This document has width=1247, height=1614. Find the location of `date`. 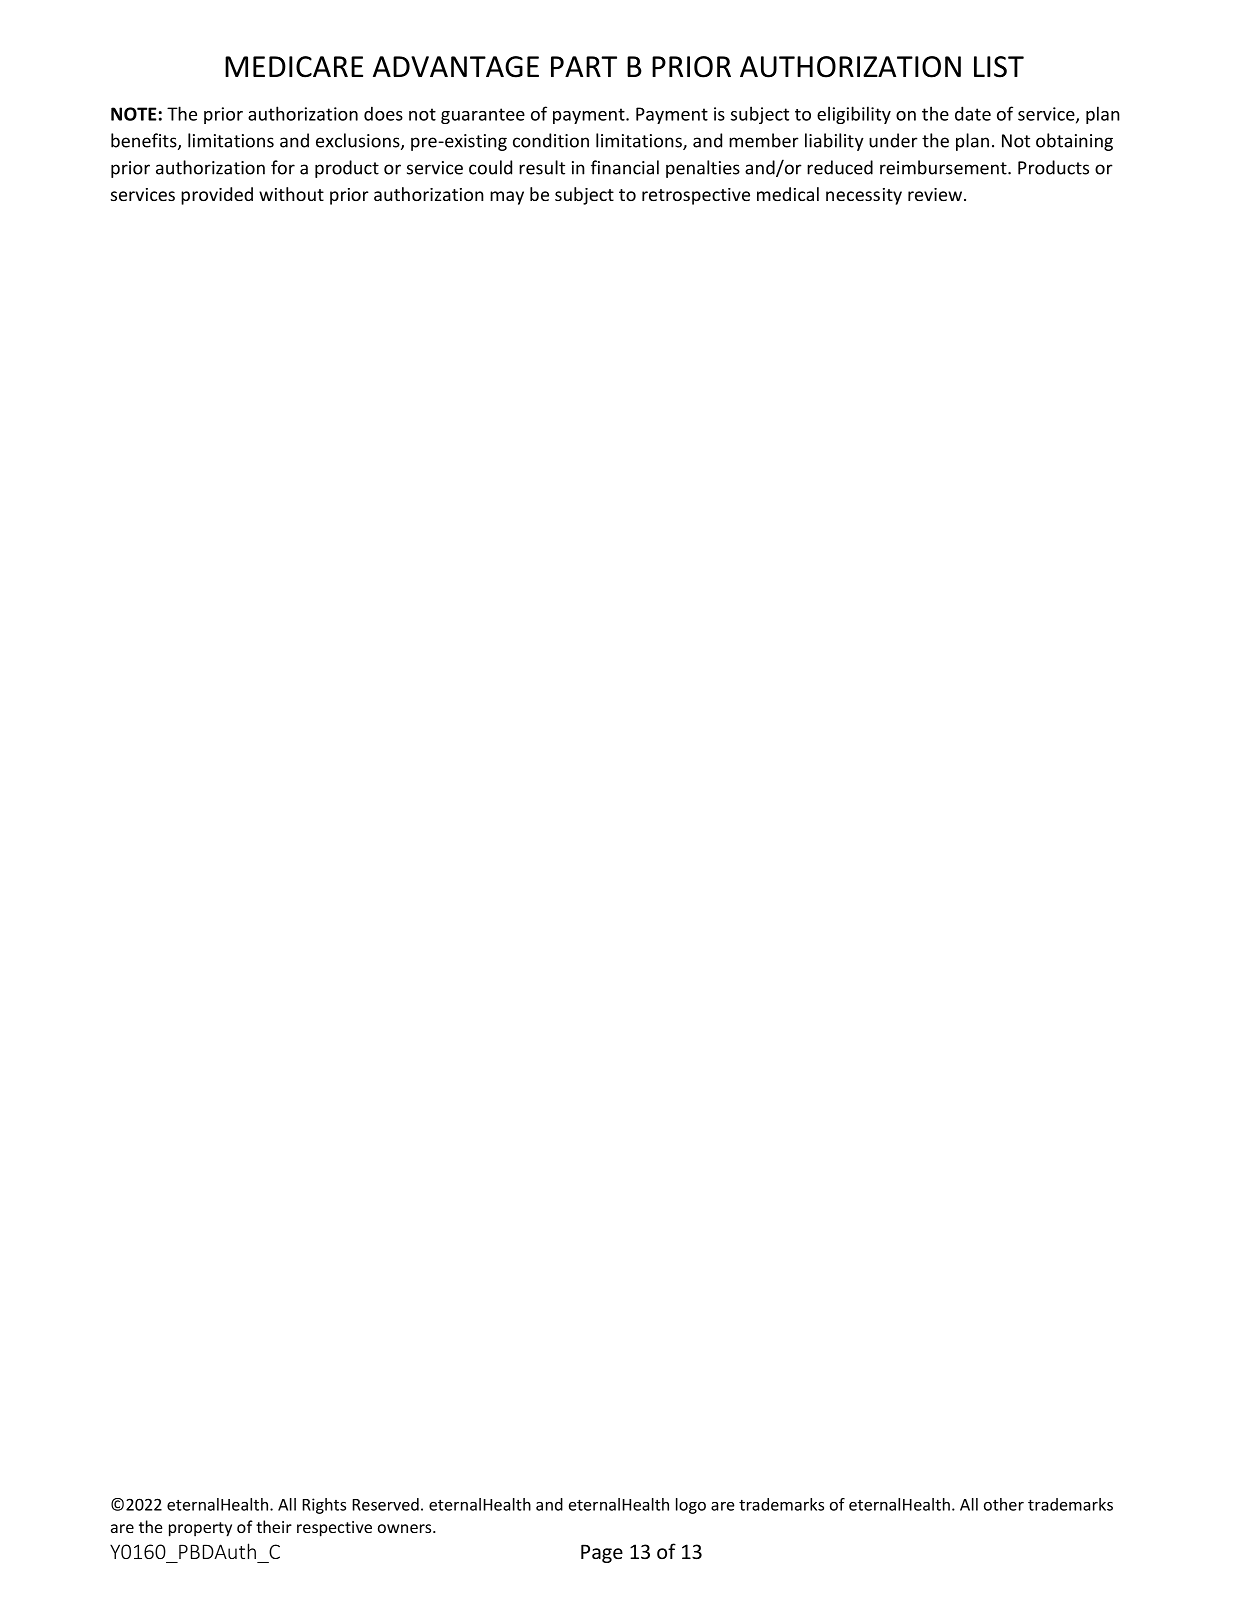

date is located at coordinates (973, 113).
